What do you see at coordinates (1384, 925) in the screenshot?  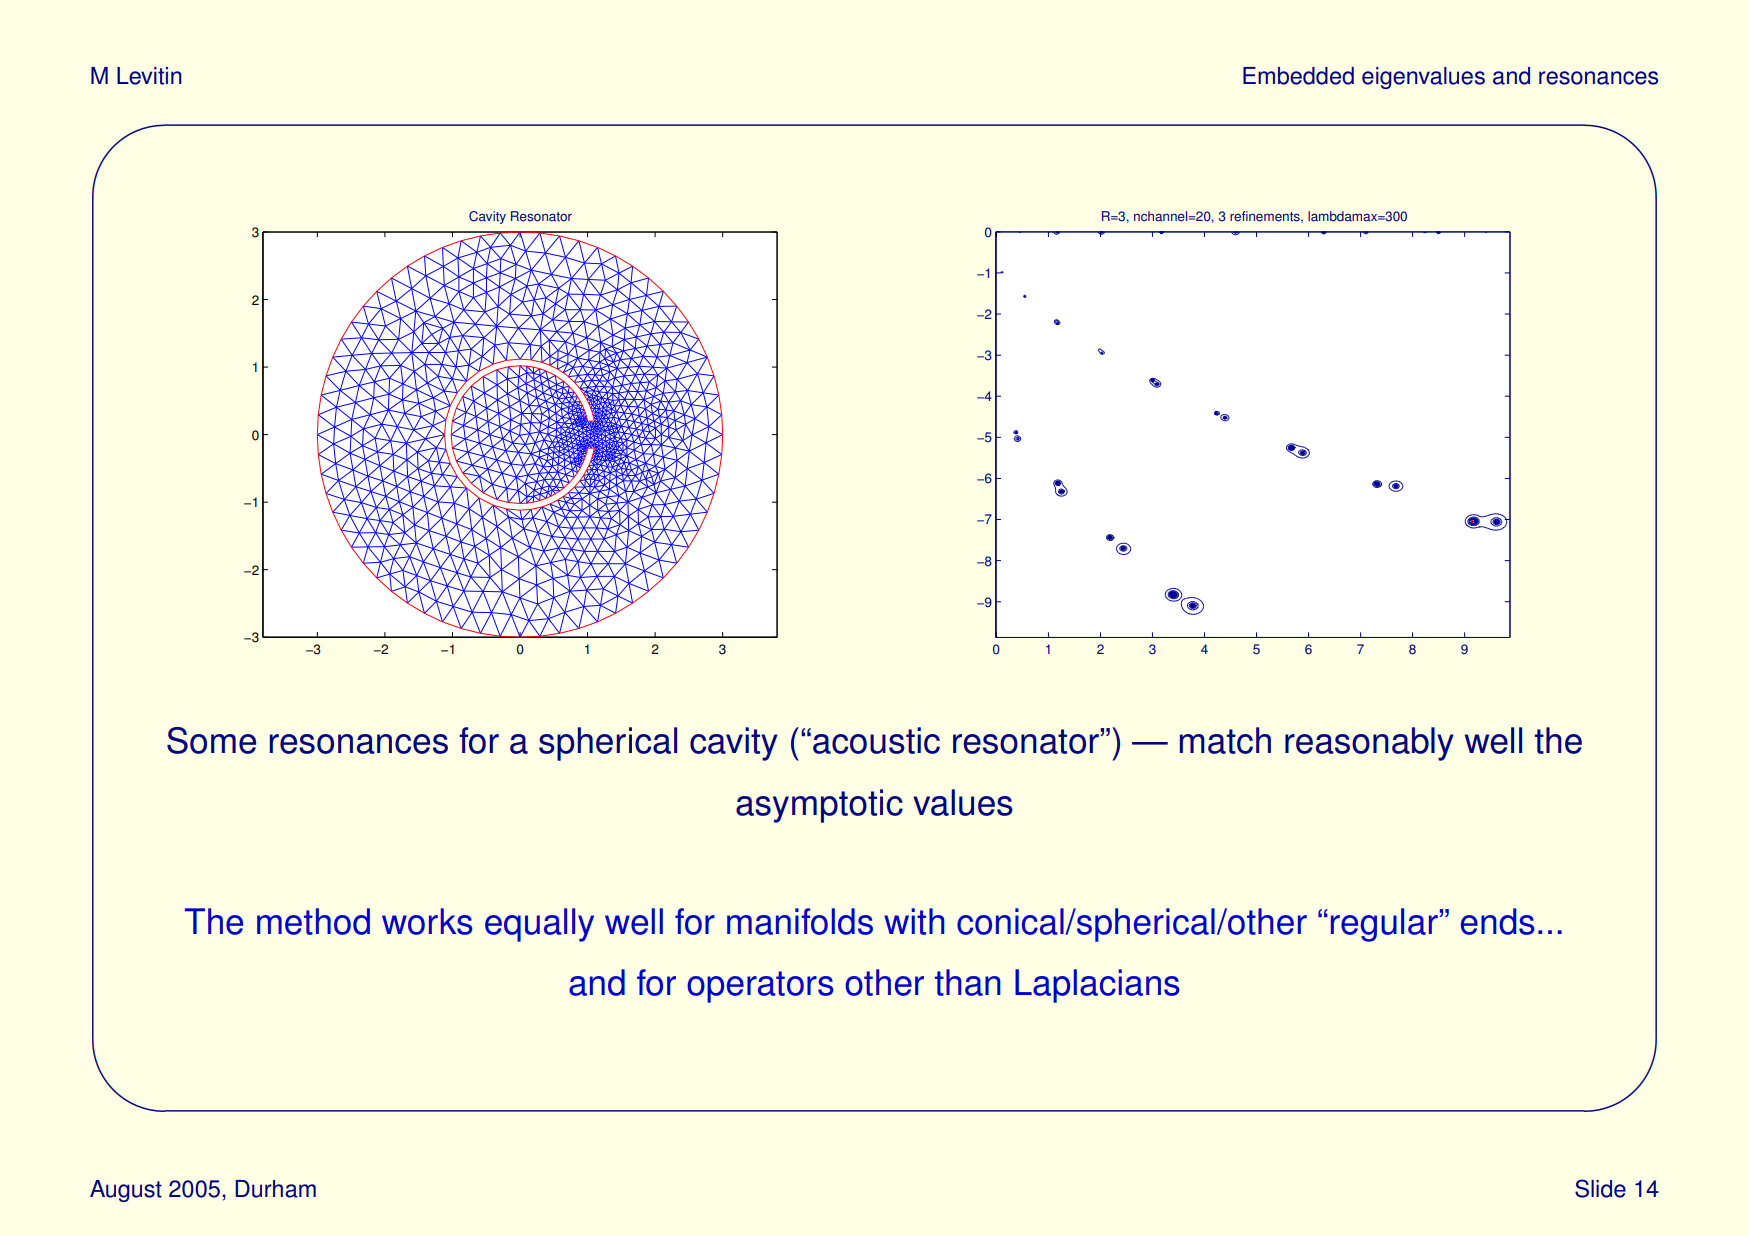 I see `regular` at bounding box center [1384, 925].
